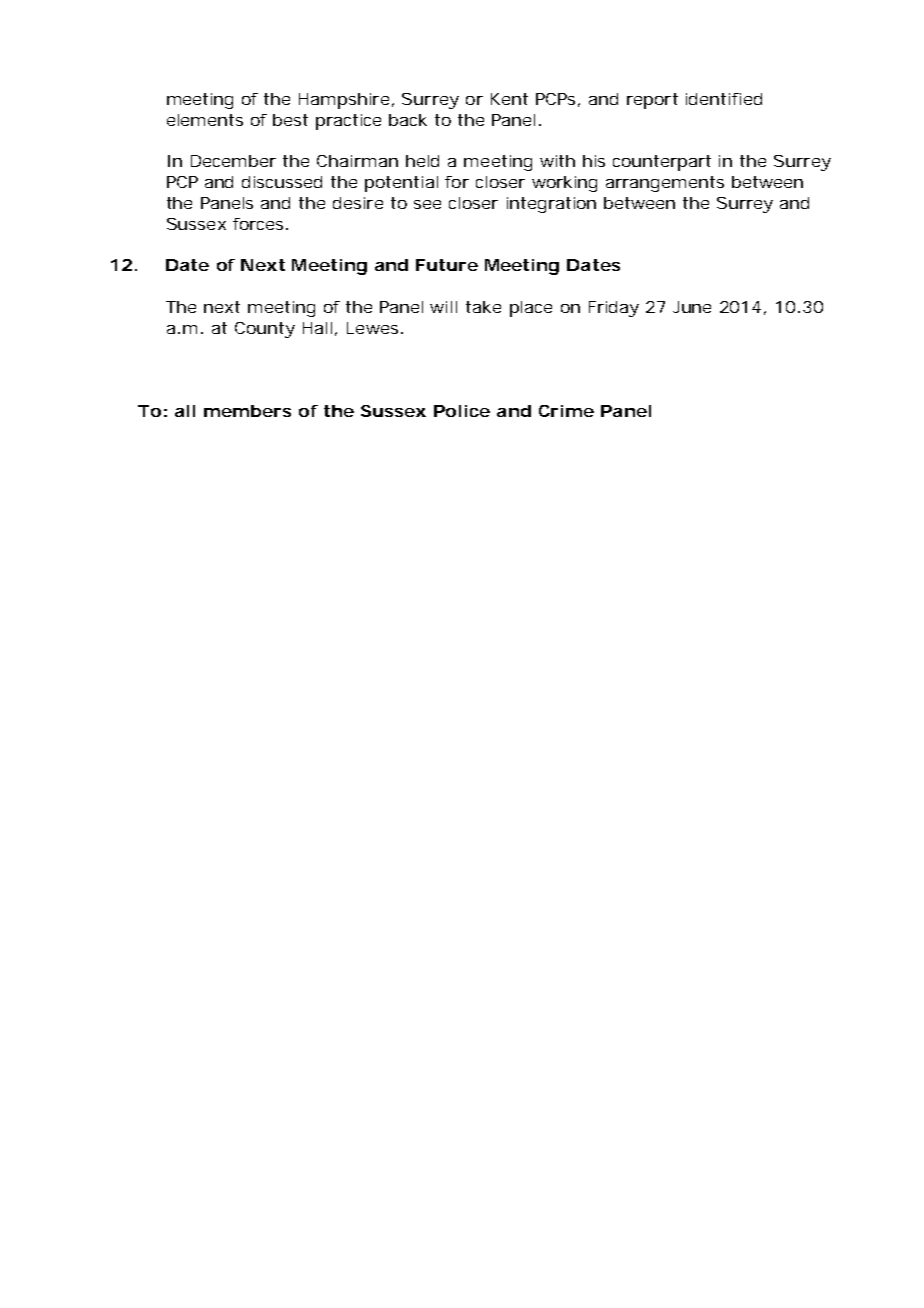  Describe the element at coordinates (265, 330) in the image. I see `County` at that location.
